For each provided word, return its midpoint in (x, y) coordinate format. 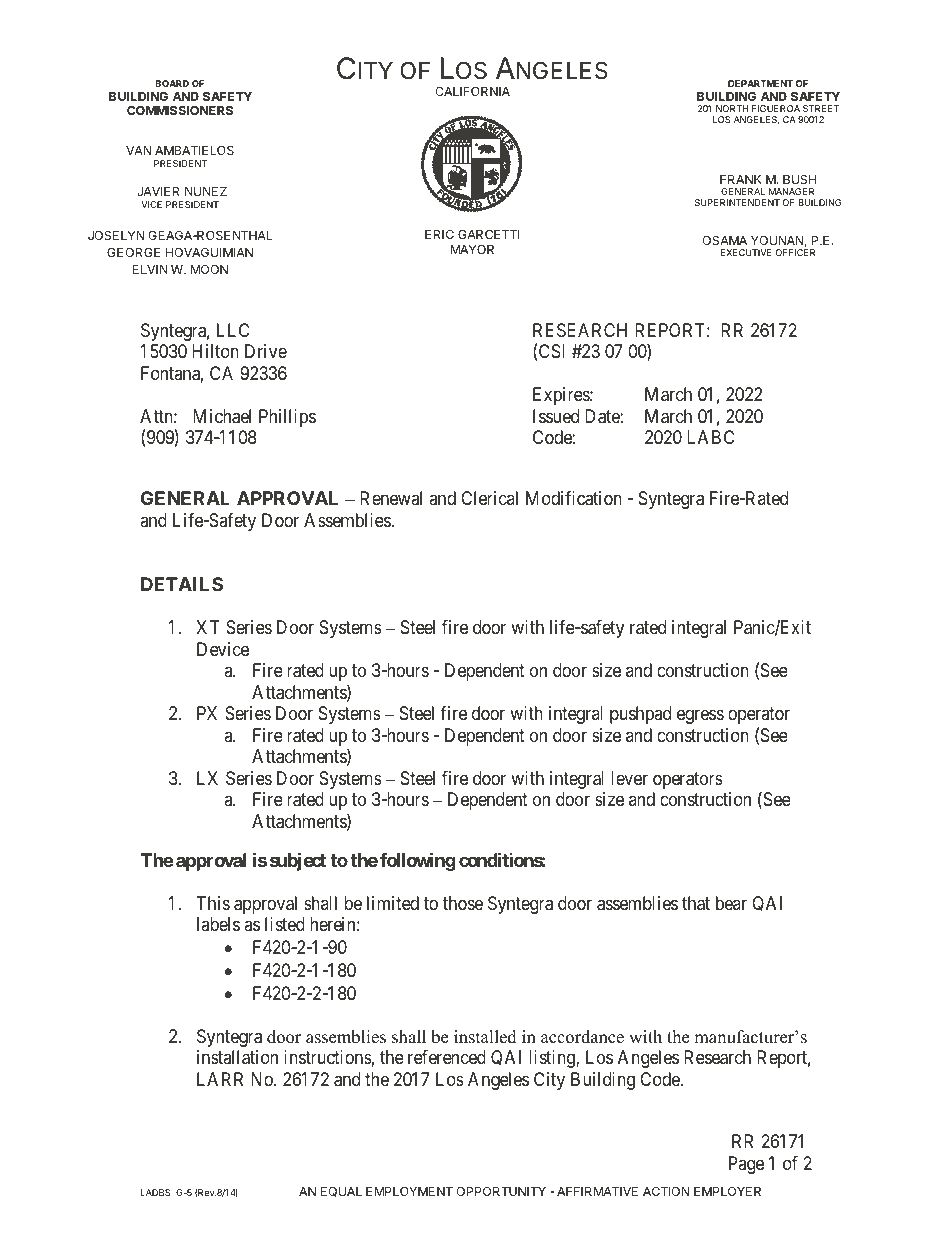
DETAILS (182, 584)
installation (237, 1057)
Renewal (391, 498)
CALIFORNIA (472, 91)
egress (700, 717)
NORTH (732, 108)
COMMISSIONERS (180, 110)
